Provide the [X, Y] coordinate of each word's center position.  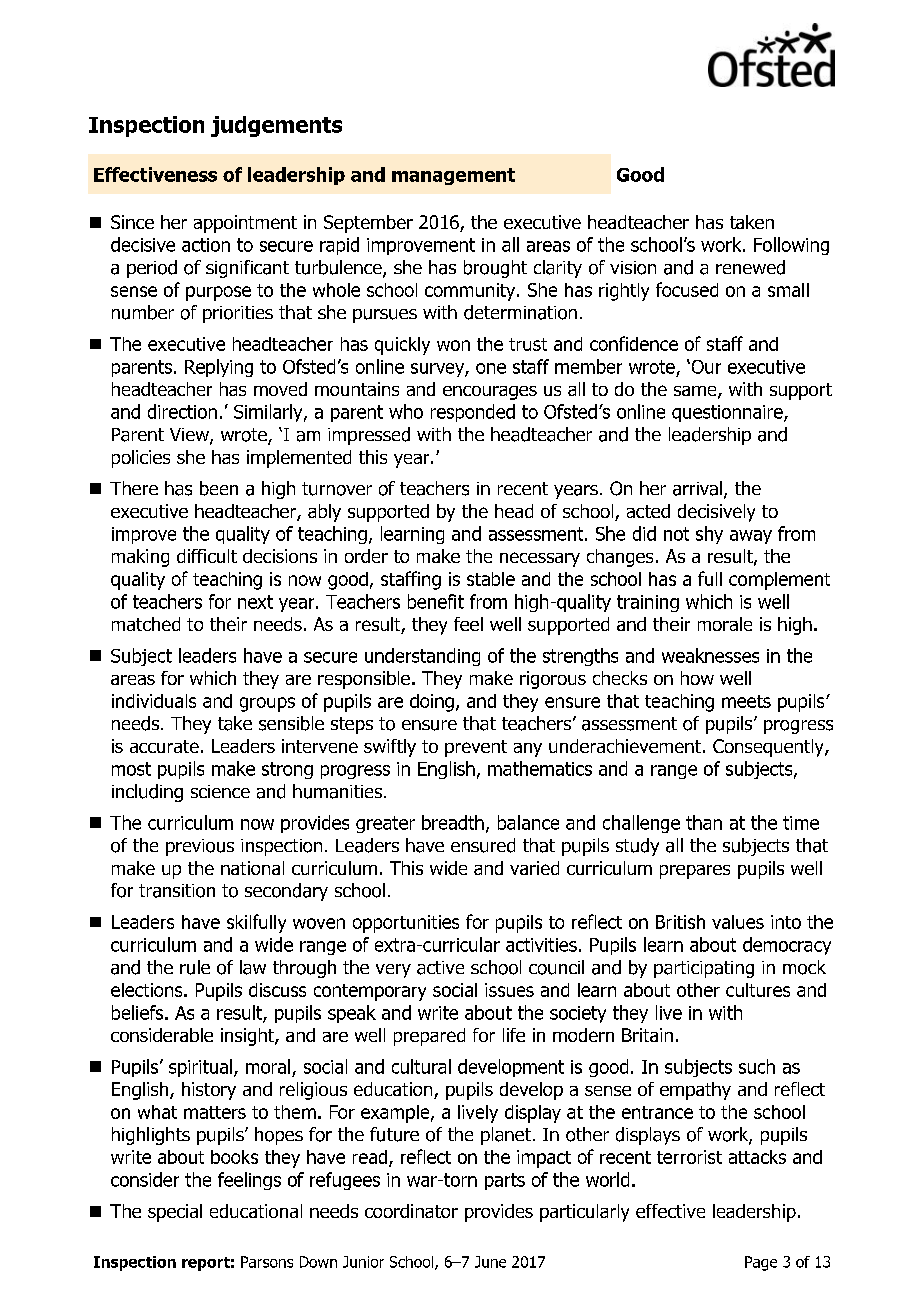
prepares [695, 872]
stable [491, 579]
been [219, 488]
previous [200, 847]
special [175, 1213]
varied [534, 868]
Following [791, 246]
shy [709, 535]
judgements [276, 126]
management [453, 176]
